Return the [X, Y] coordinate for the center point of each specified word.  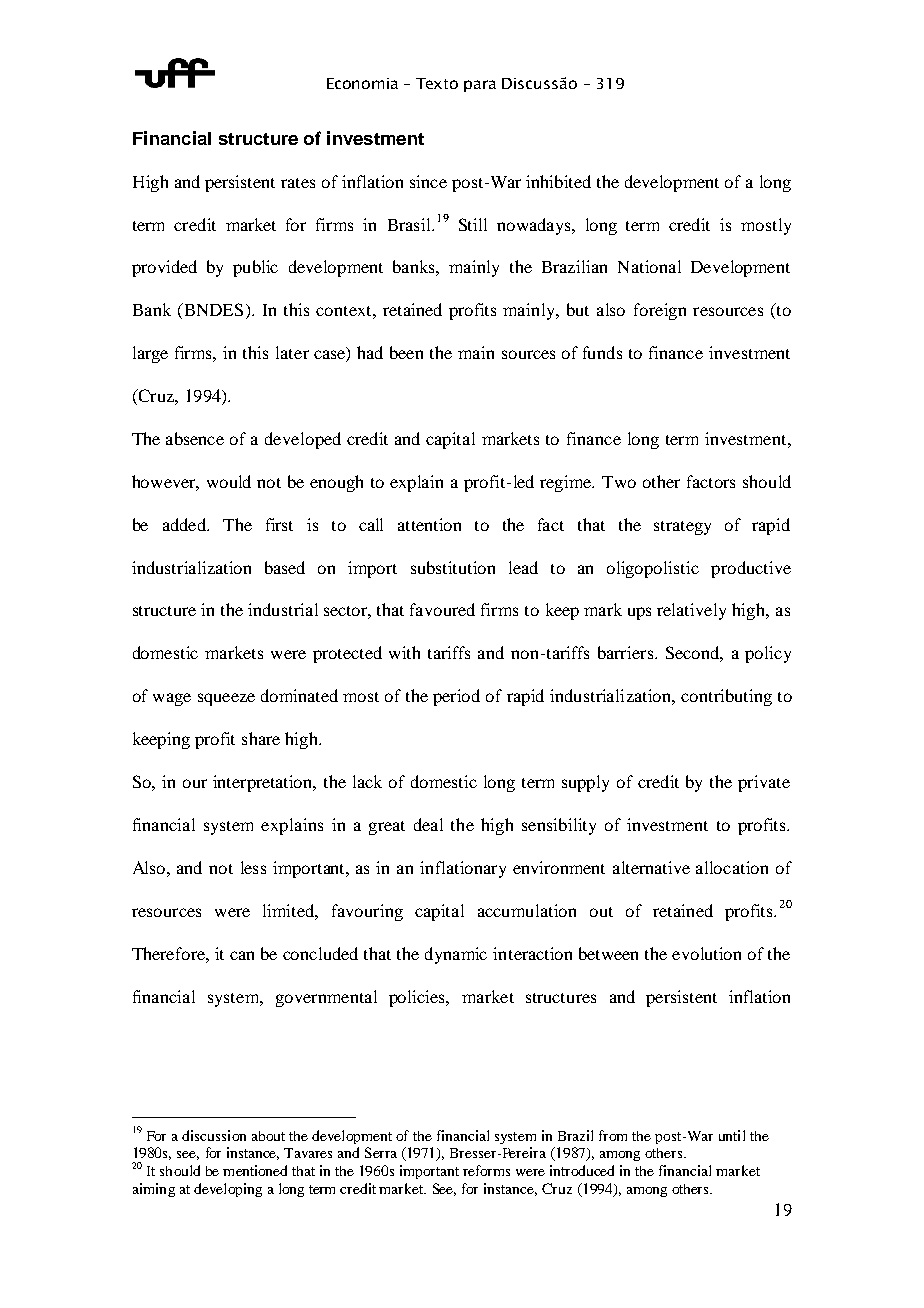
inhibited [558, 181]
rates [298, 183]
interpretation [264, 783]
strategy [682, 528]
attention [429, 524]
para [480, 86]
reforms [486, 1170]
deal [428, 824]
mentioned [255, 1170]
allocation [732, 867]
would [229, 481]
